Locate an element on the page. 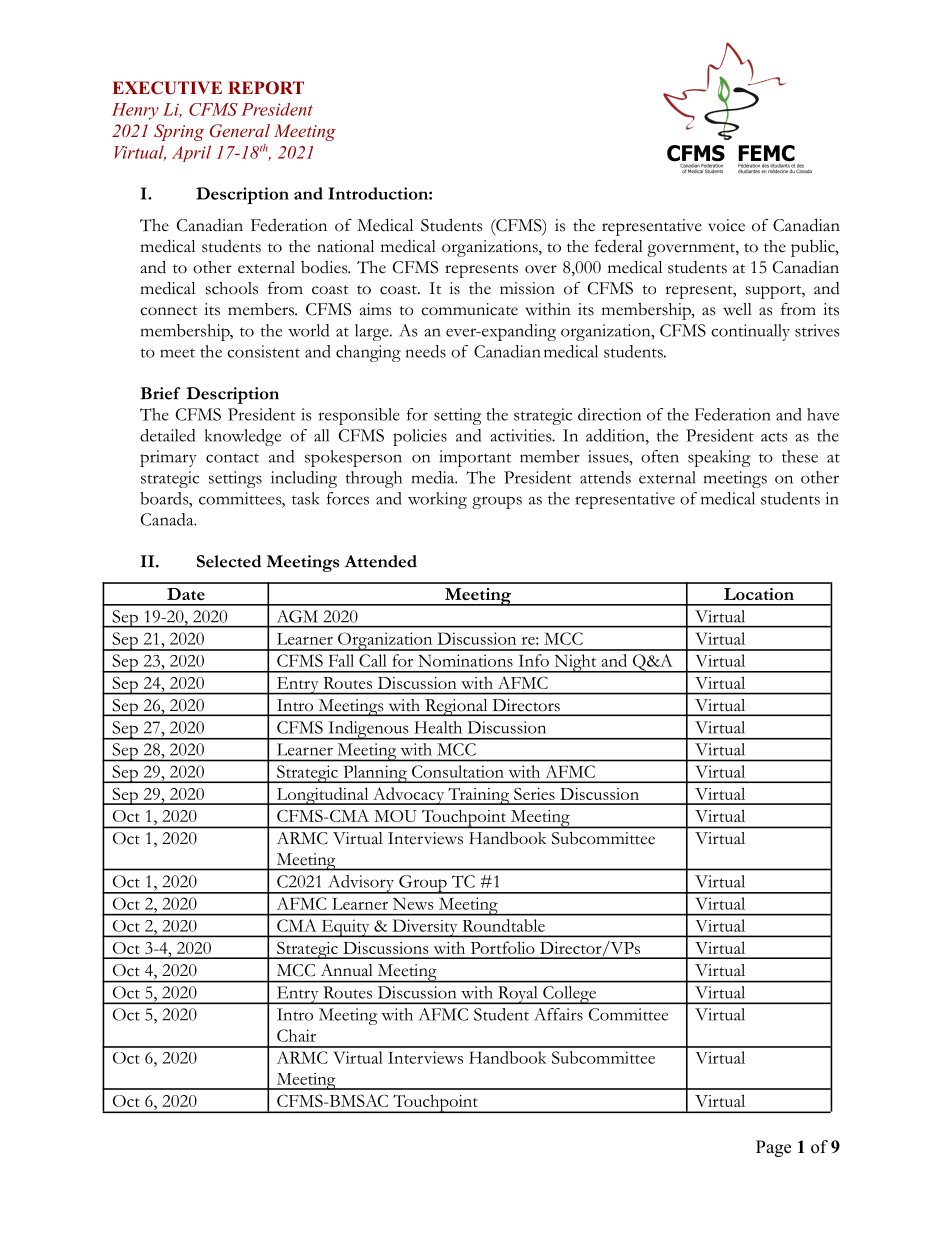  contact is located at coordinates (232, 458).
